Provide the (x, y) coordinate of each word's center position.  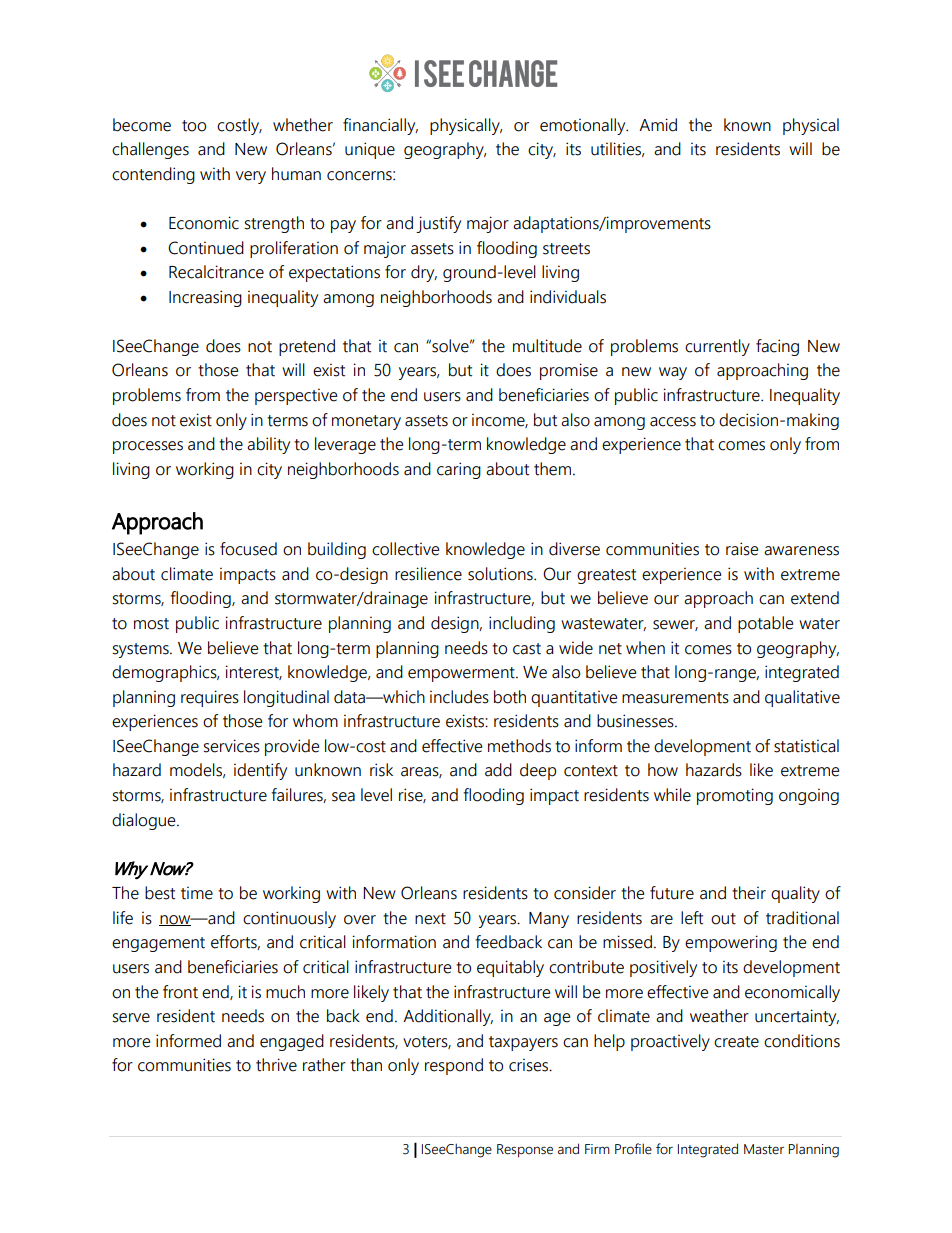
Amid (658, 125)
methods (519, 746)
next (430, 919)
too (194, 126)
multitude (547, 346)
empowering (731, 943)
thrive (276, 1065)
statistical (806, 746)
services (232, 746)
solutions (501, 574)
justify (438, 224)
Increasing (205, 298)
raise (742, 549)
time (197, 893)
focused (248, 549)
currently (717, 347)
